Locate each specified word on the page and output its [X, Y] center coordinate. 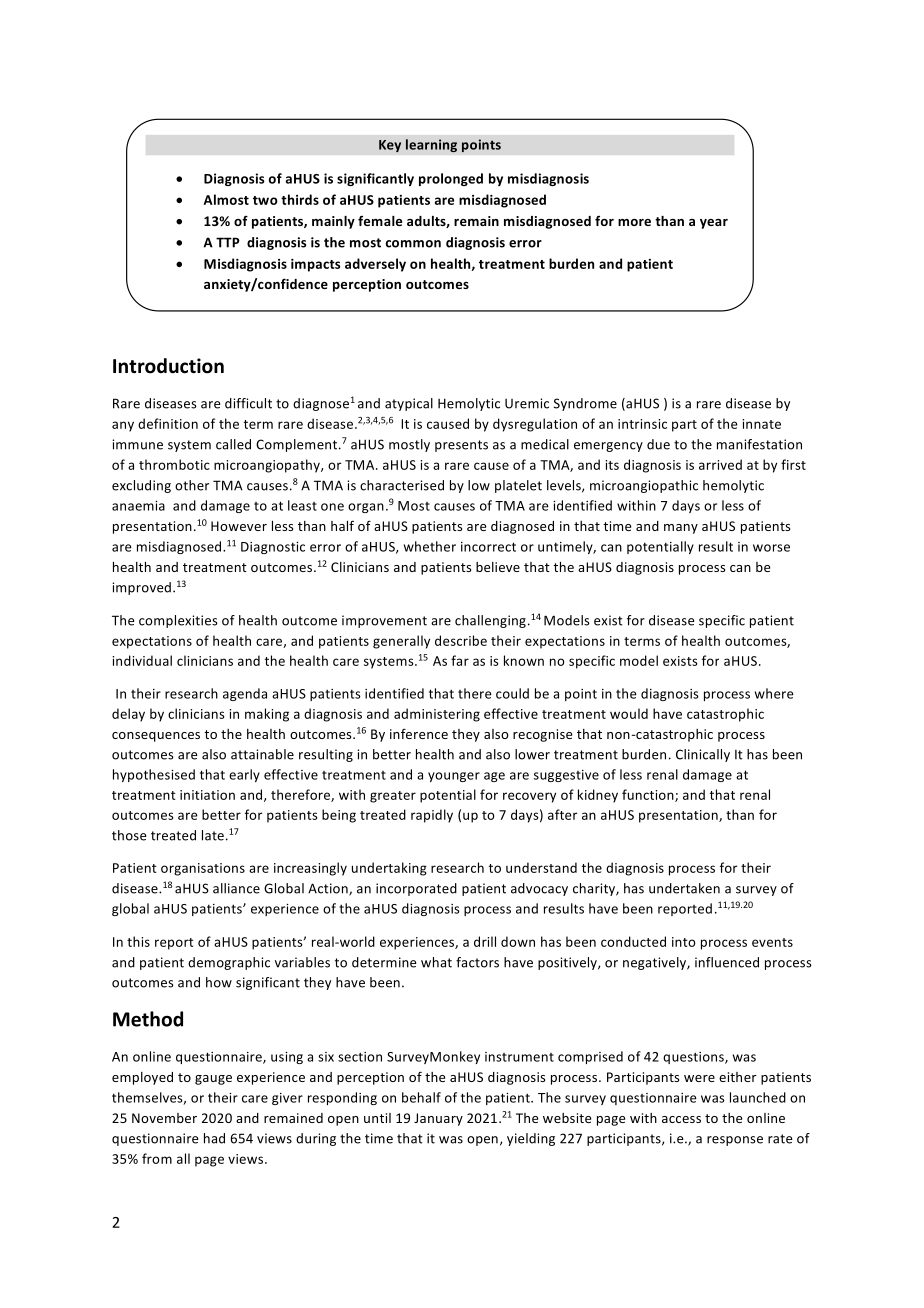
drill [485, 941]
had [214, 1138]
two [265, 200]
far [460, 660]
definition [168, 423]
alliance [236, 888]
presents [461, 446]
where [774, 693]
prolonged [451, 179]
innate [761, 424]
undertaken [684, 888]
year [714, 224]
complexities [178, 621]
